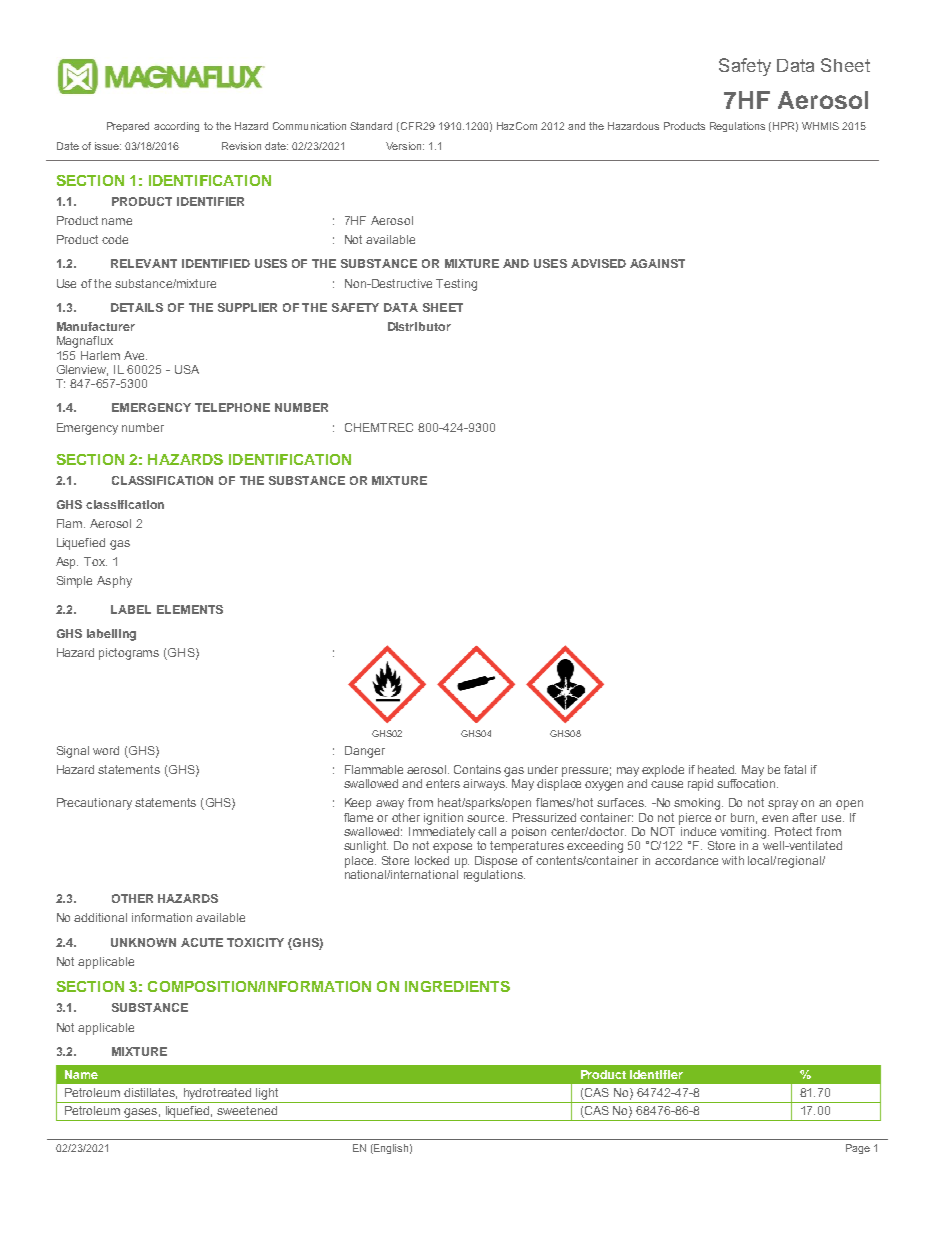 The image size is (952, 1233). I want to click on distillates, so click(150, 1093).
